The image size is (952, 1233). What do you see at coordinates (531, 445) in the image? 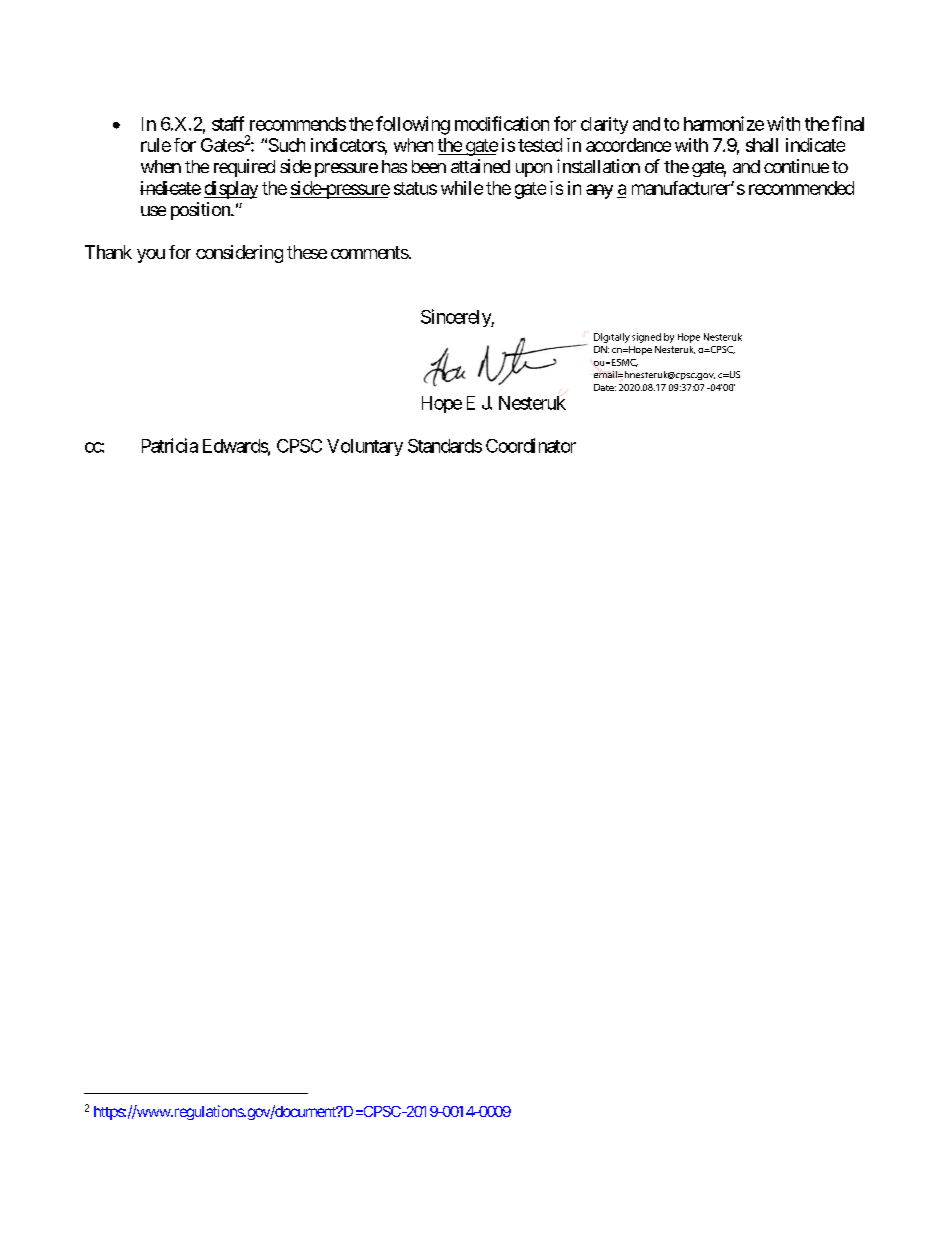
I see `Coordinator` at bounding box center [531, 445].
